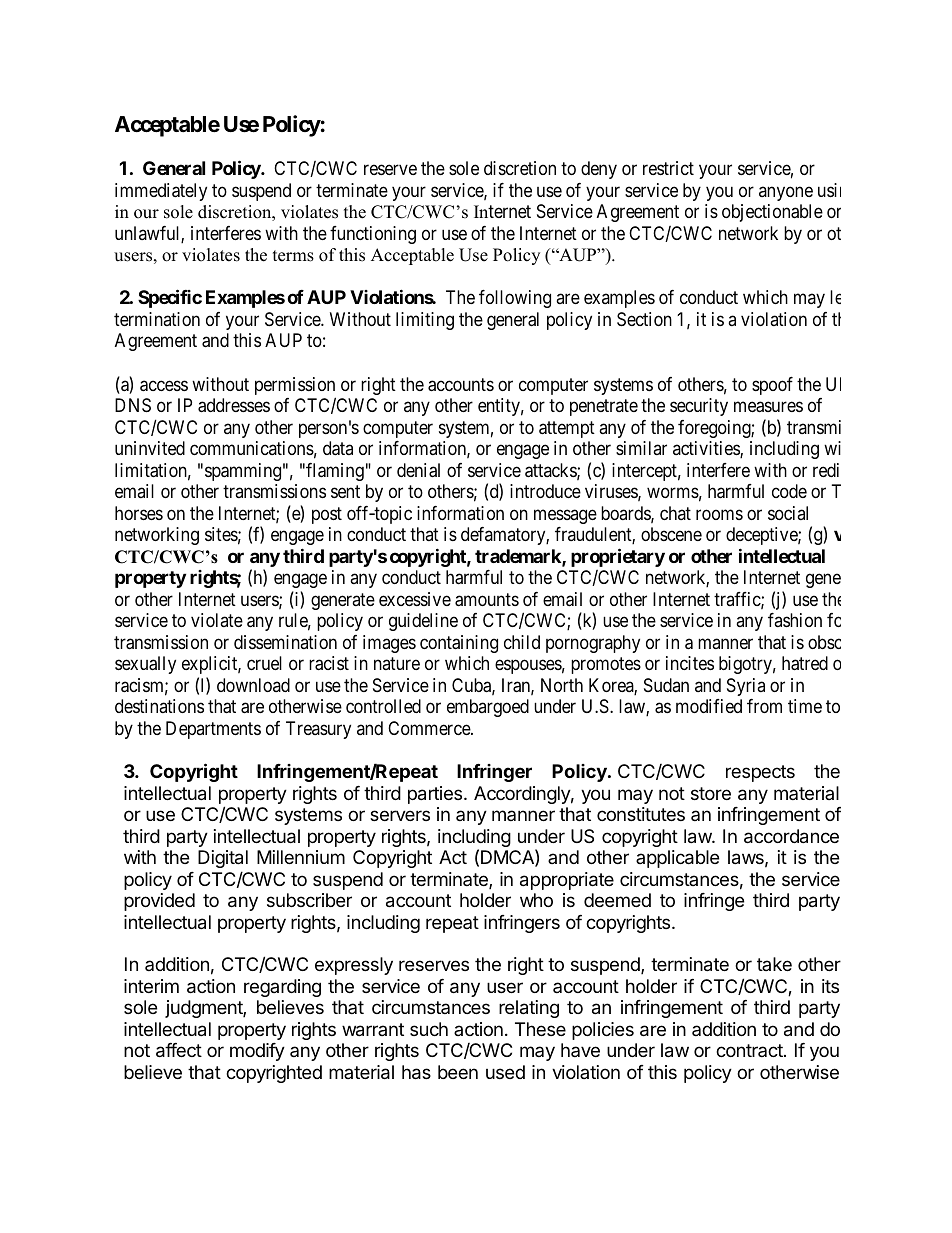  Describe the element at coordinates (487, 600) in the screenshot. I see `amounts` at that location.
